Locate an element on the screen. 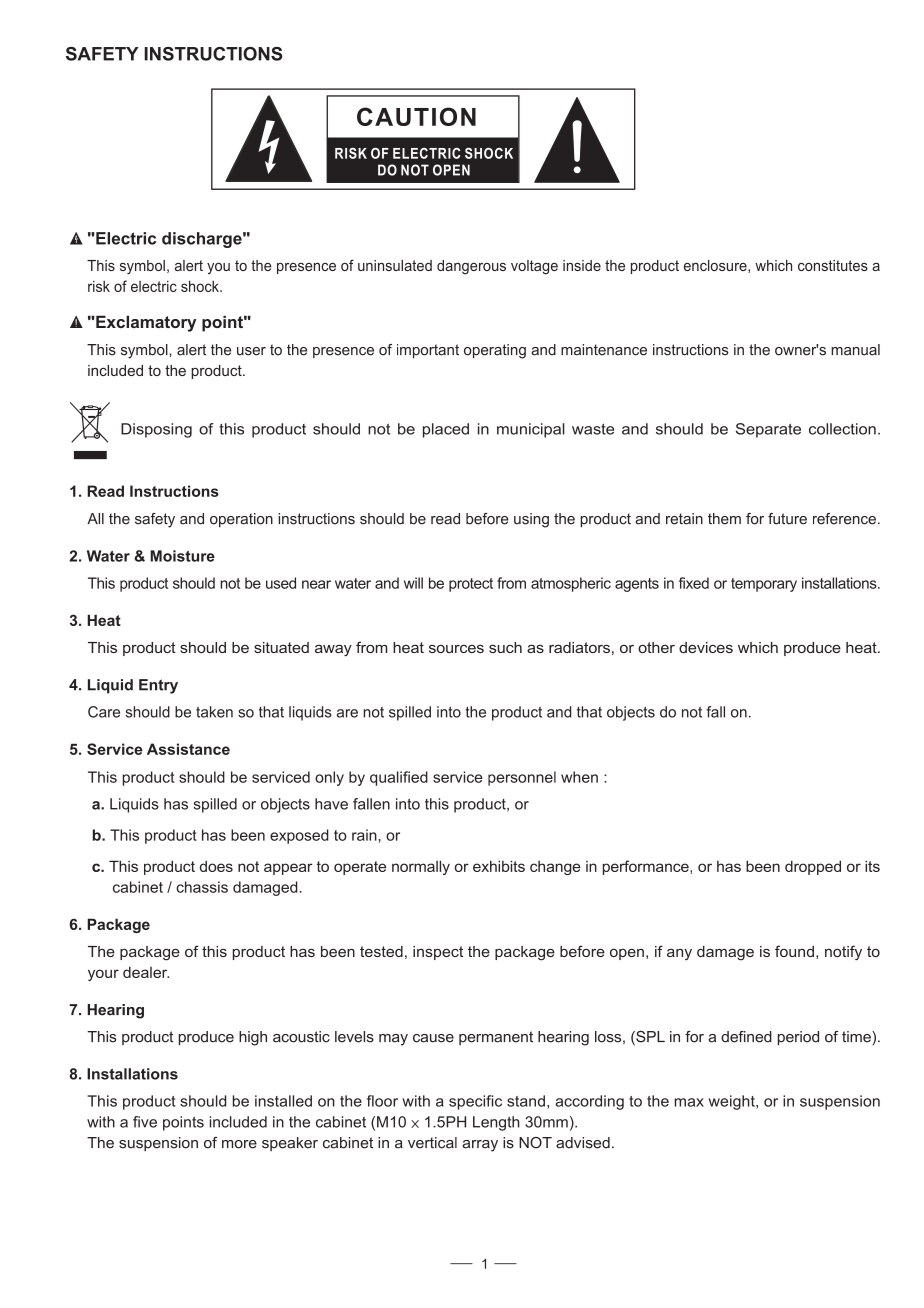 This screenshot has height=1308, width=924. CAUTION is located at coordinates (416, 116).
